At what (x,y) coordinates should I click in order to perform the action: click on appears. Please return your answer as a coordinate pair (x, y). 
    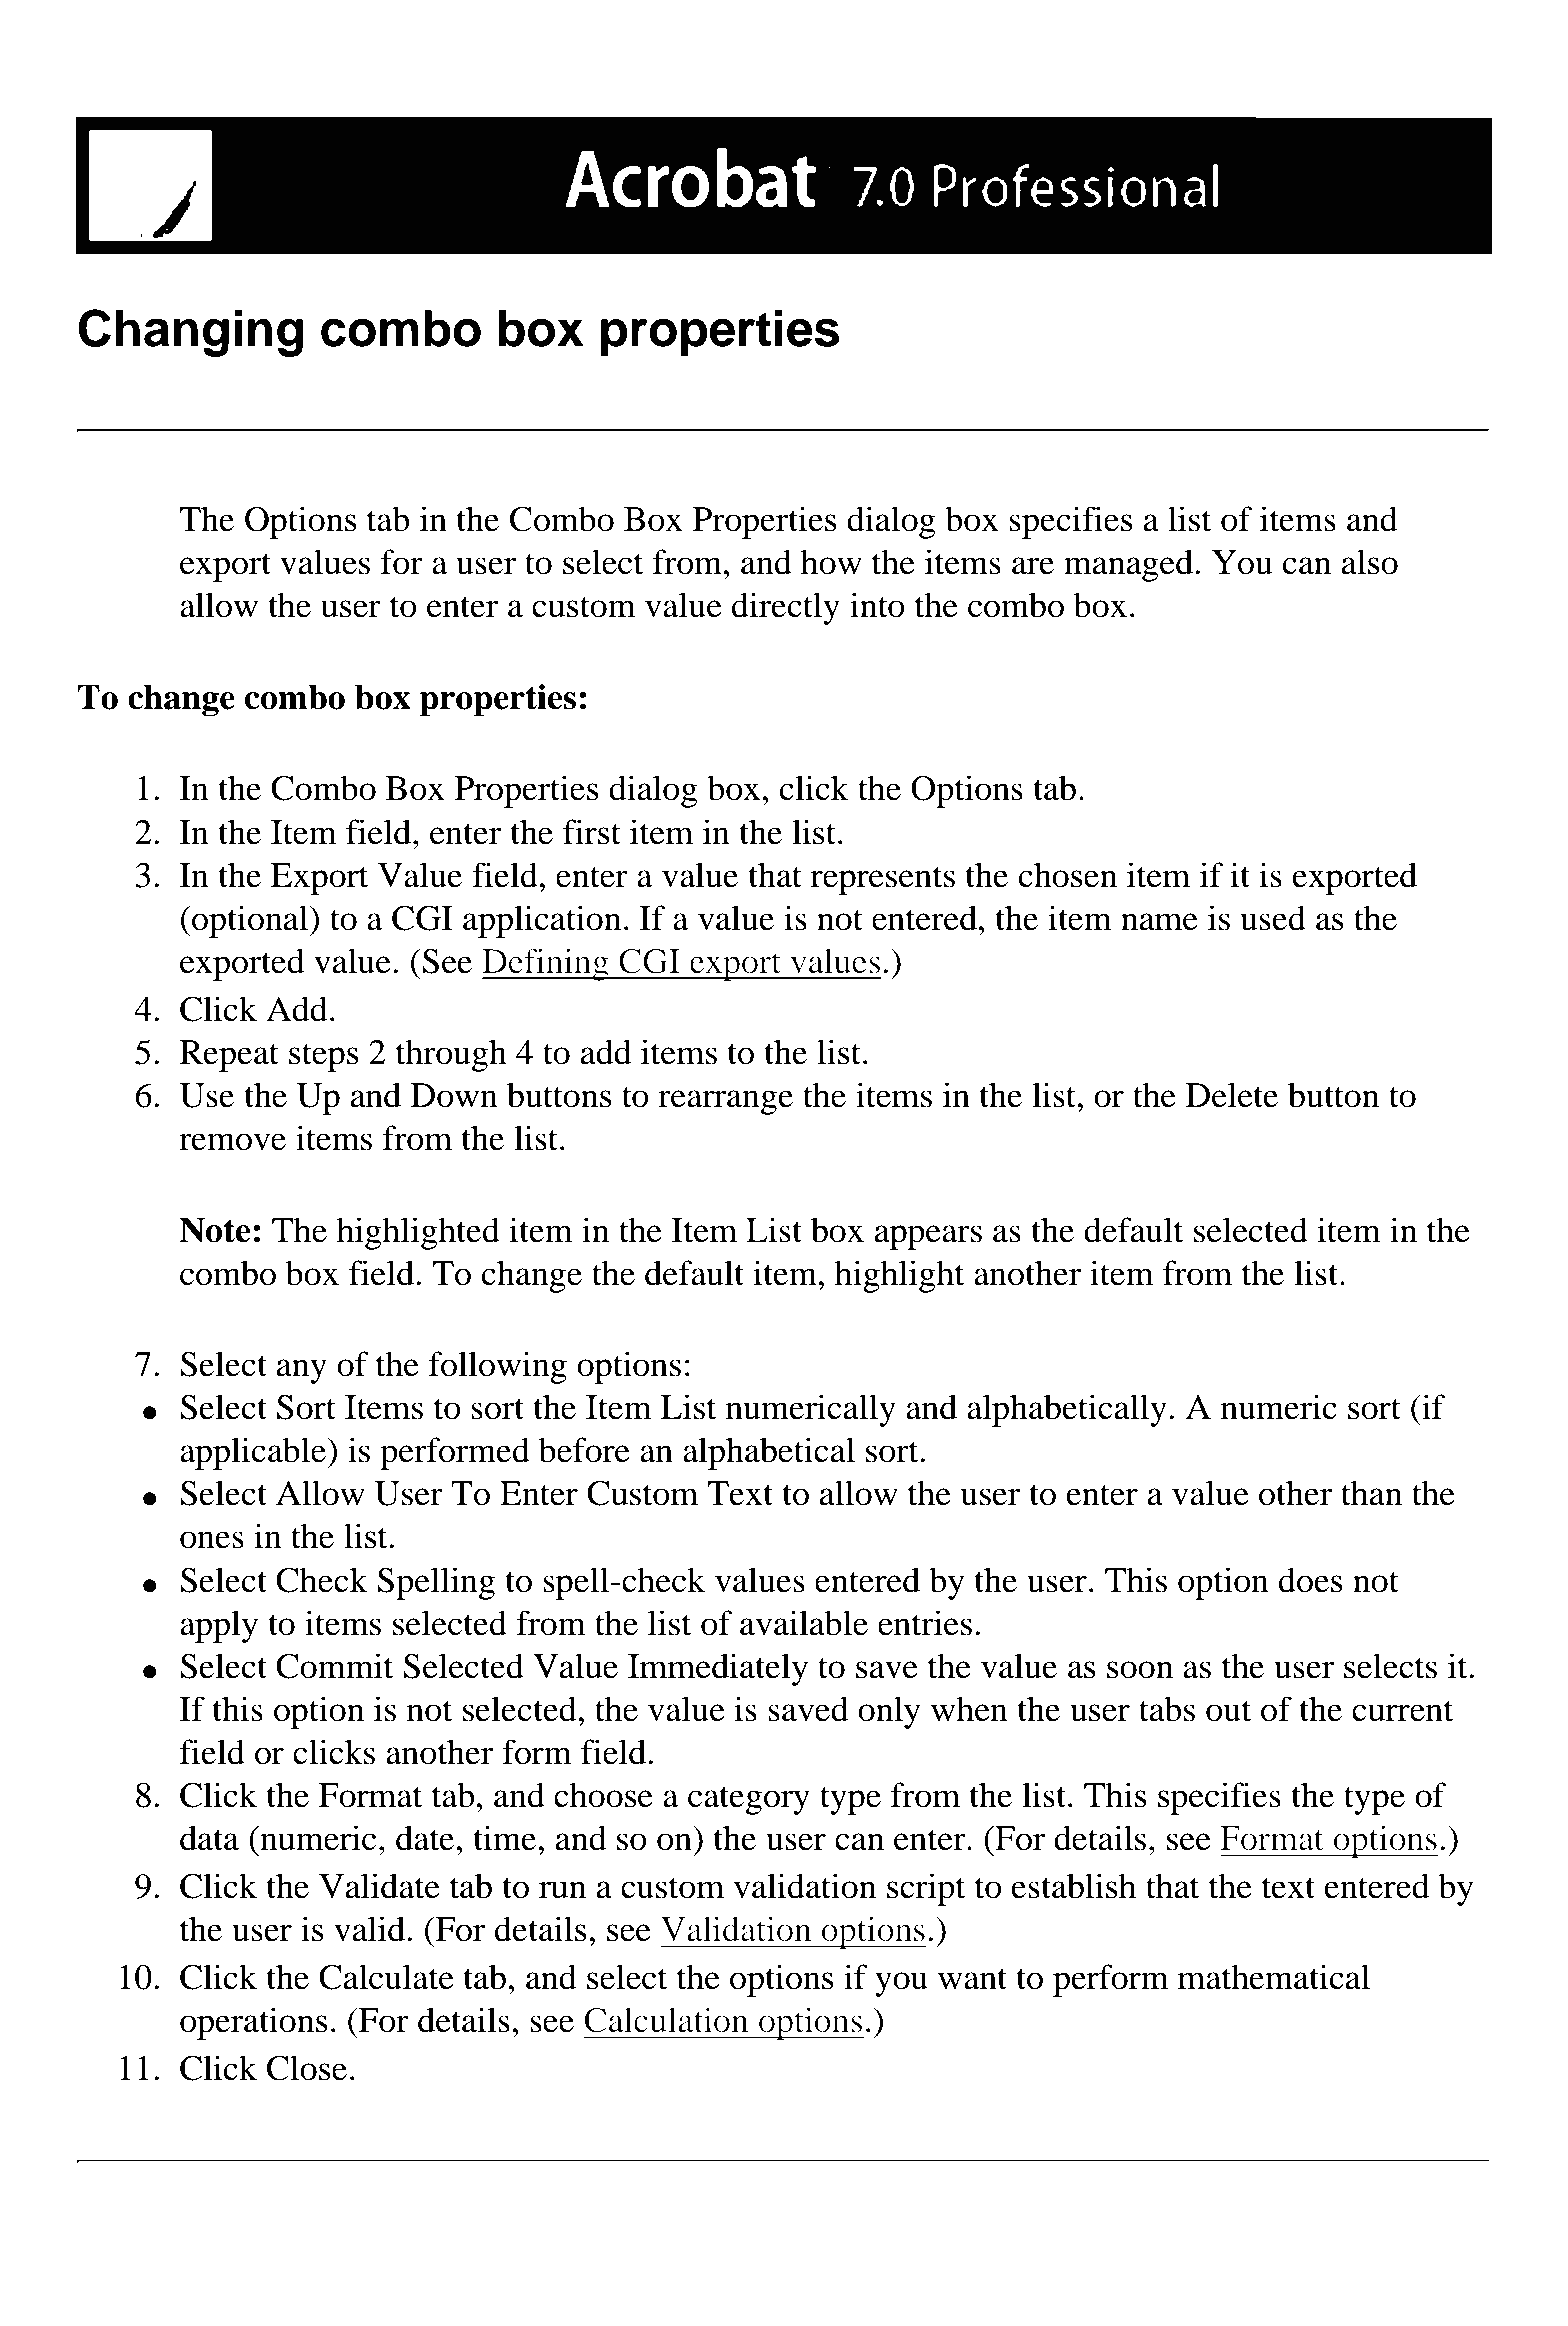
    Looking at the image, I should click on (928, 1237).
